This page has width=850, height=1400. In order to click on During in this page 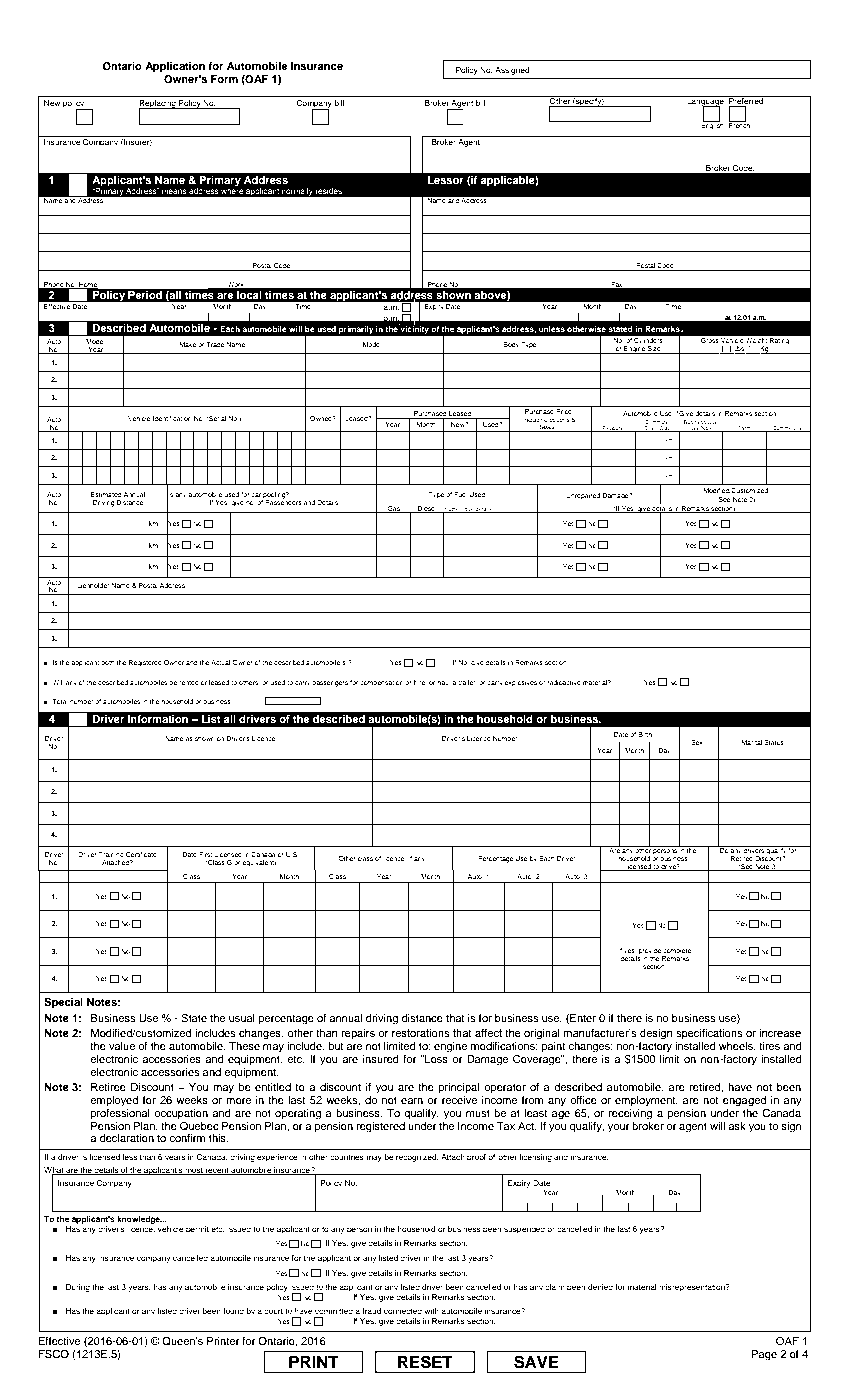, I will do `click(78, 1288)`.
